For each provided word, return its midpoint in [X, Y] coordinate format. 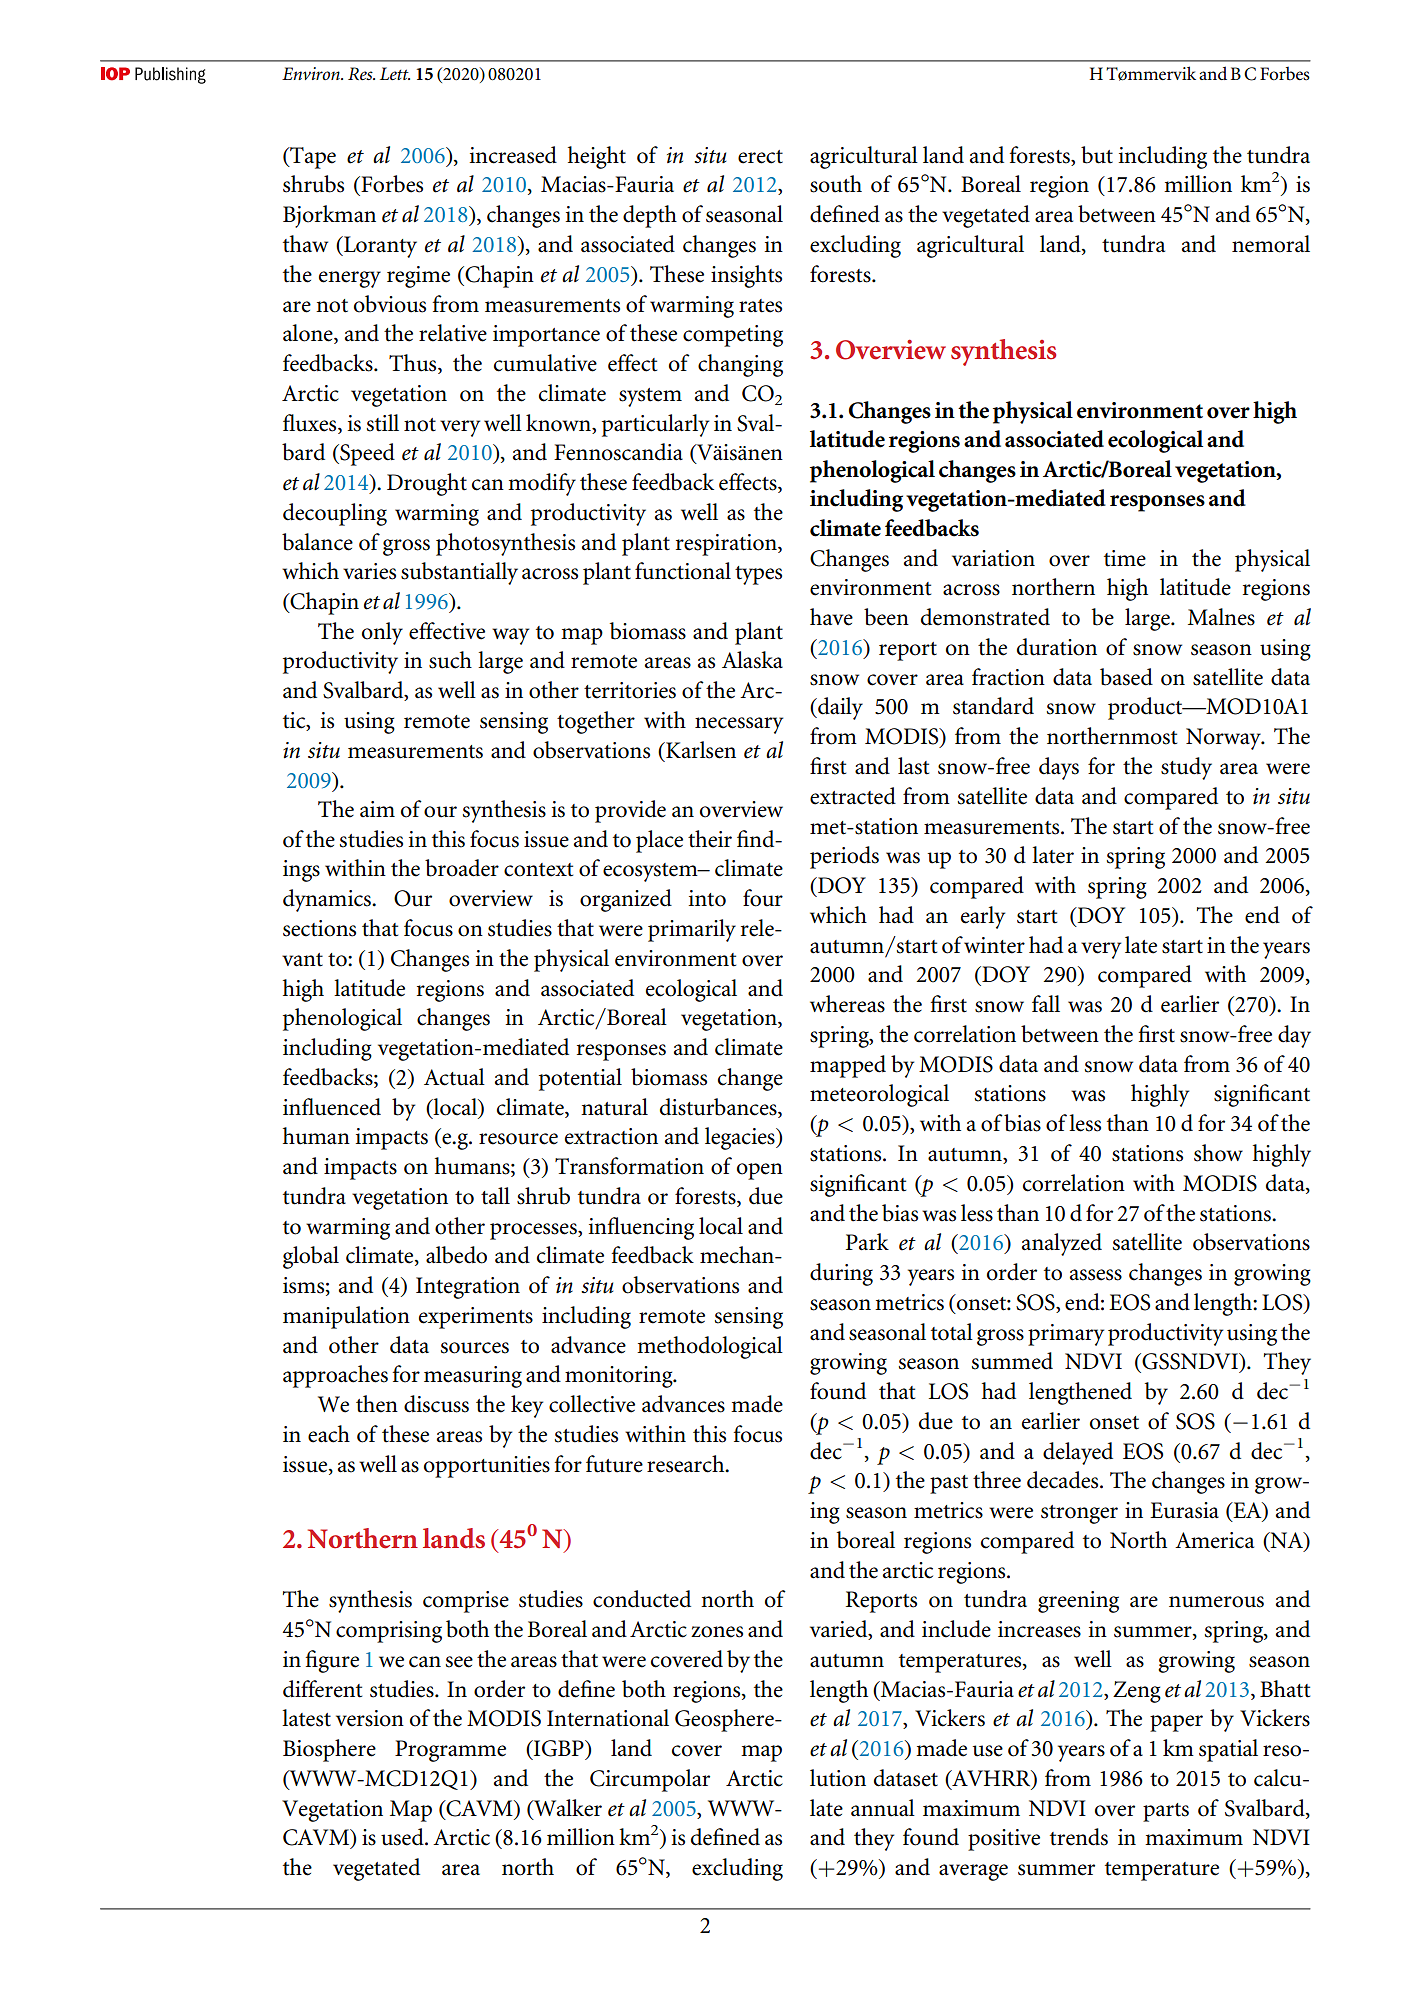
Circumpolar [650, 1780]
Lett [395, 73]
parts [1166, 1812]
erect [760, 157]
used [403, 1837]
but [1097, 155]
